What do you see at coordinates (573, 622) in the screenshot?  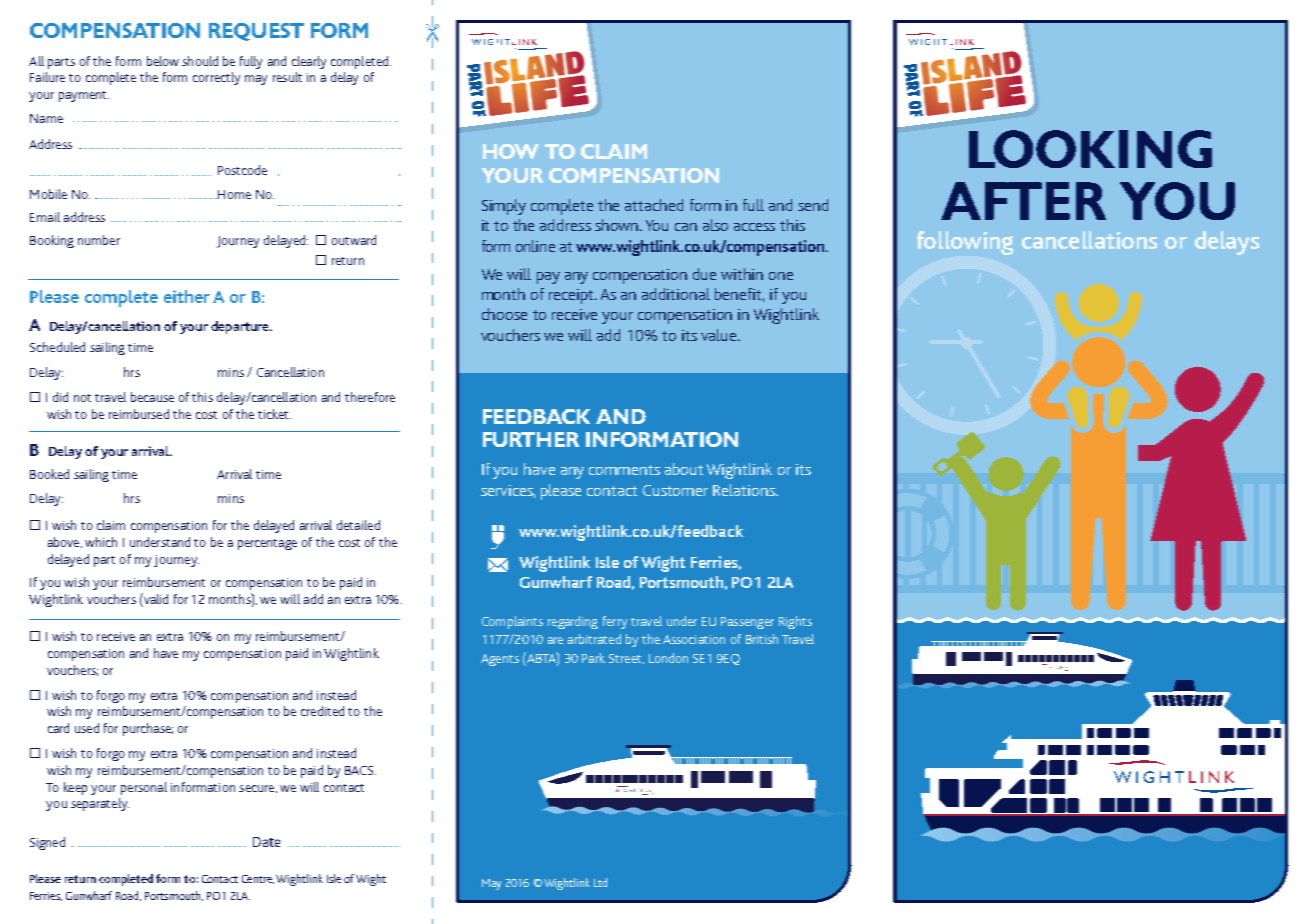 I see `regarding` at bounding box center [573, 622].
